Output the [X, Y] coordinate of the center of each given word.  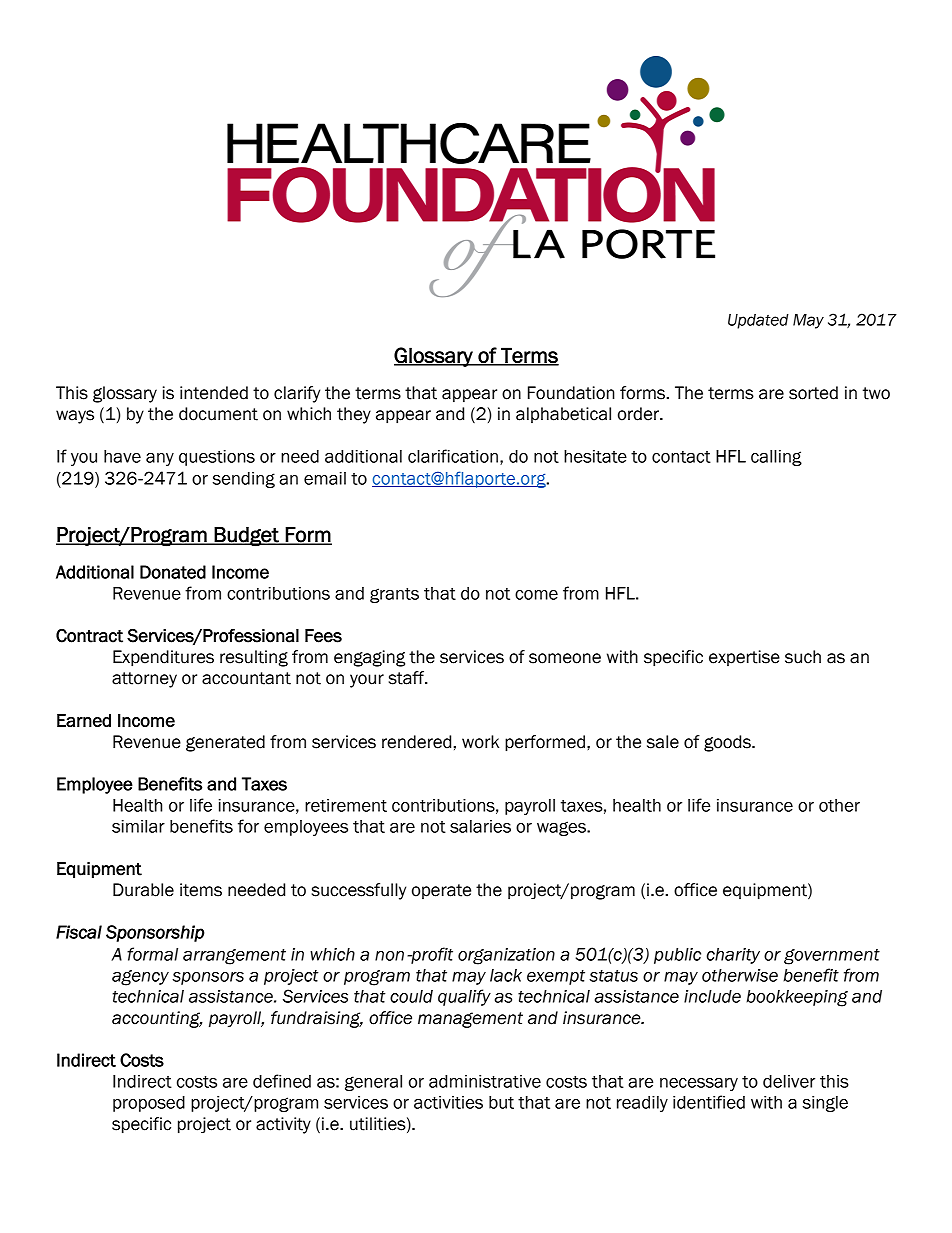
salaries [480, 826]
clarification [453, 456]
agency [140, 978]
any [160, 459]
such [803, 657]
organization [506, 956]
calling [776, 458]
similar [138, 826]
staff [407, 678]
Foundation [571, 393]
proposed [149, 1104]
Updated [758, 321]
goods [728, 743]
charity [733, 956]
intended [214, 393]
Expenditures [163, 658]
